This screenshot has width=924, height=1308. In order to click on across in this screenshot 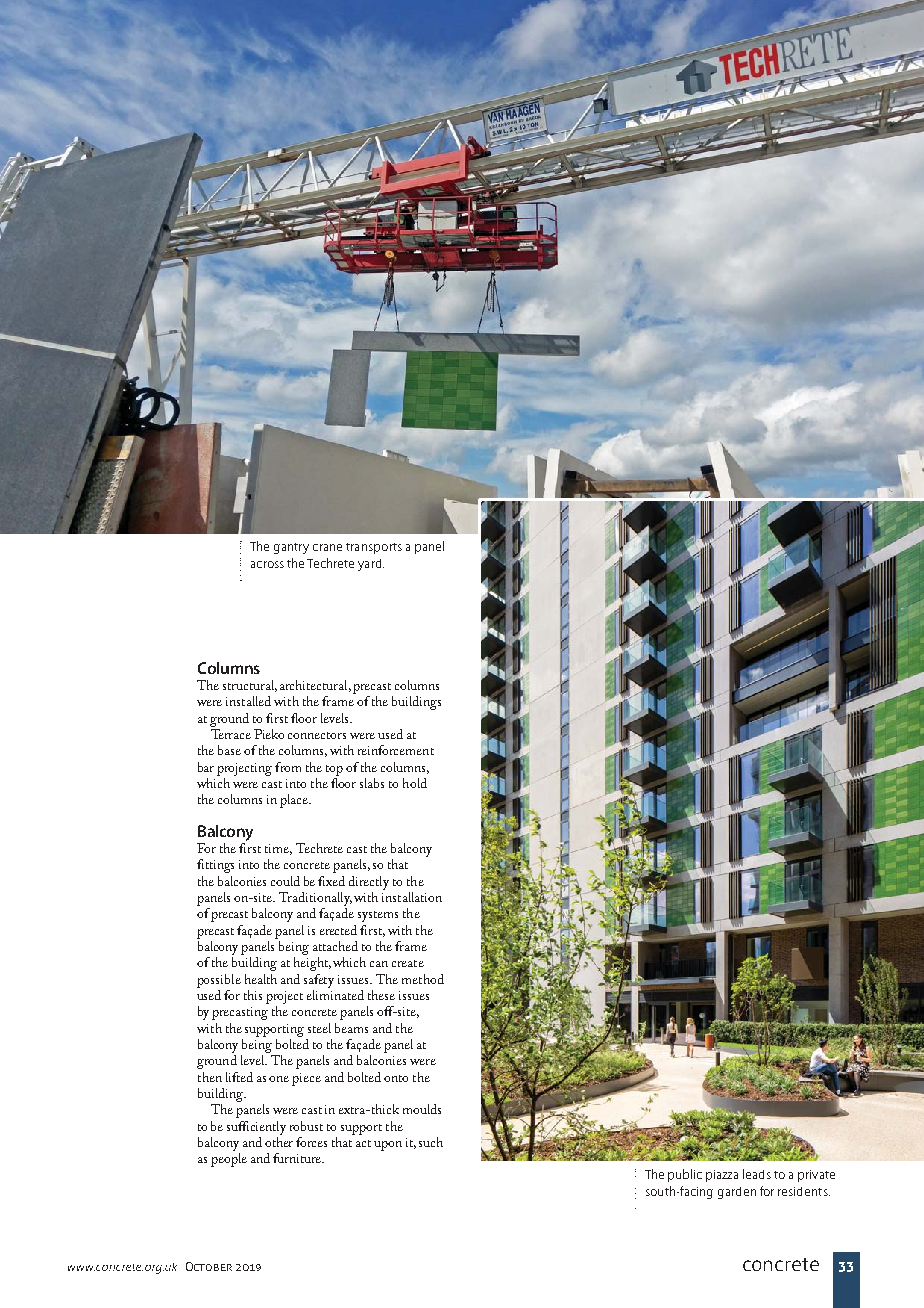, I will do `click(267, 564)`.
